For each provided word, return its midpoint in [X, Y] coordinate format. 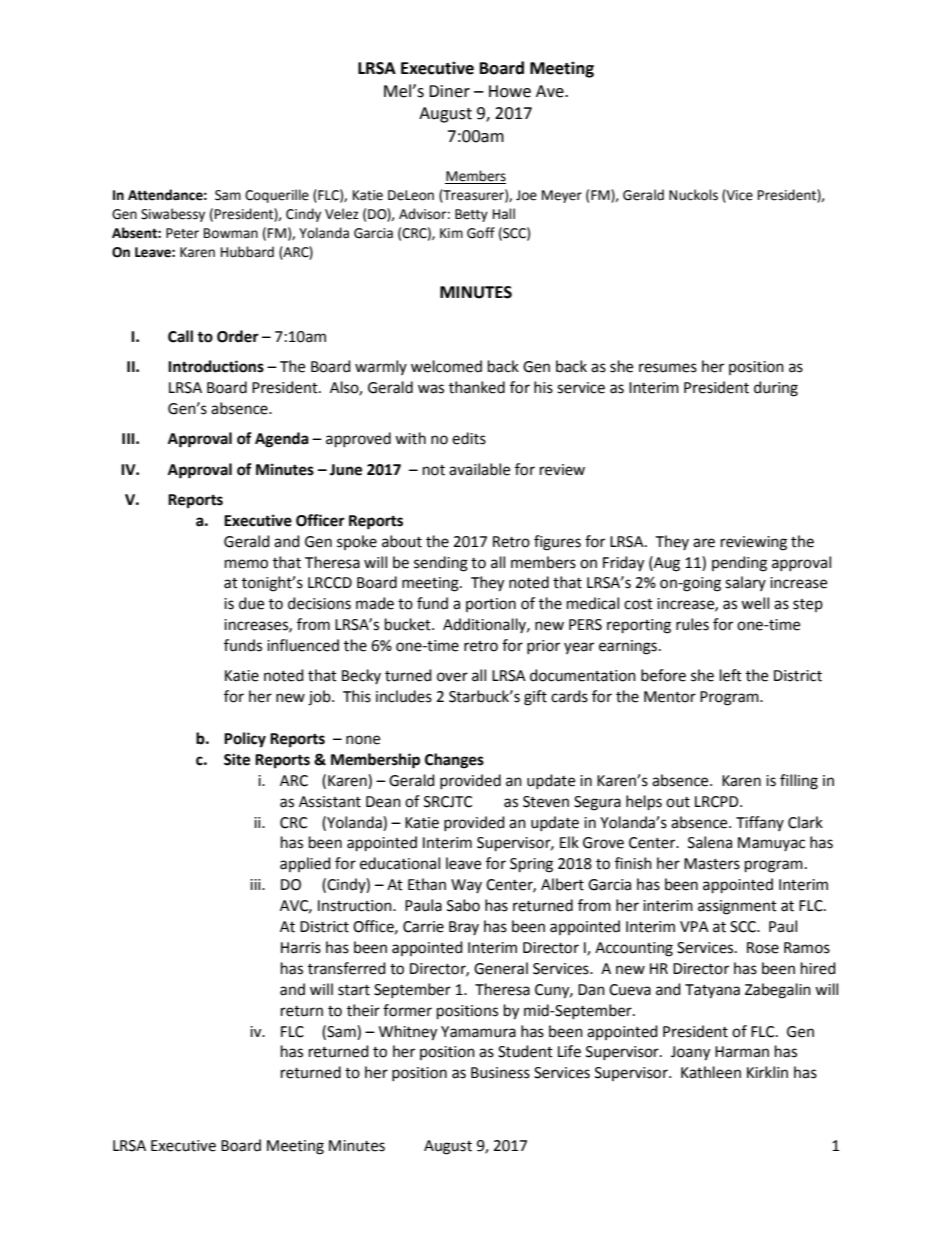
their [363, 1010]
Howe [510, 91]
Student [525, 1051]
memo [246, 564]
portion [491, 605]
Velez [342, 214]
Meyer [562, 196]
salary [745, 583]
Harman [742, 1052]
